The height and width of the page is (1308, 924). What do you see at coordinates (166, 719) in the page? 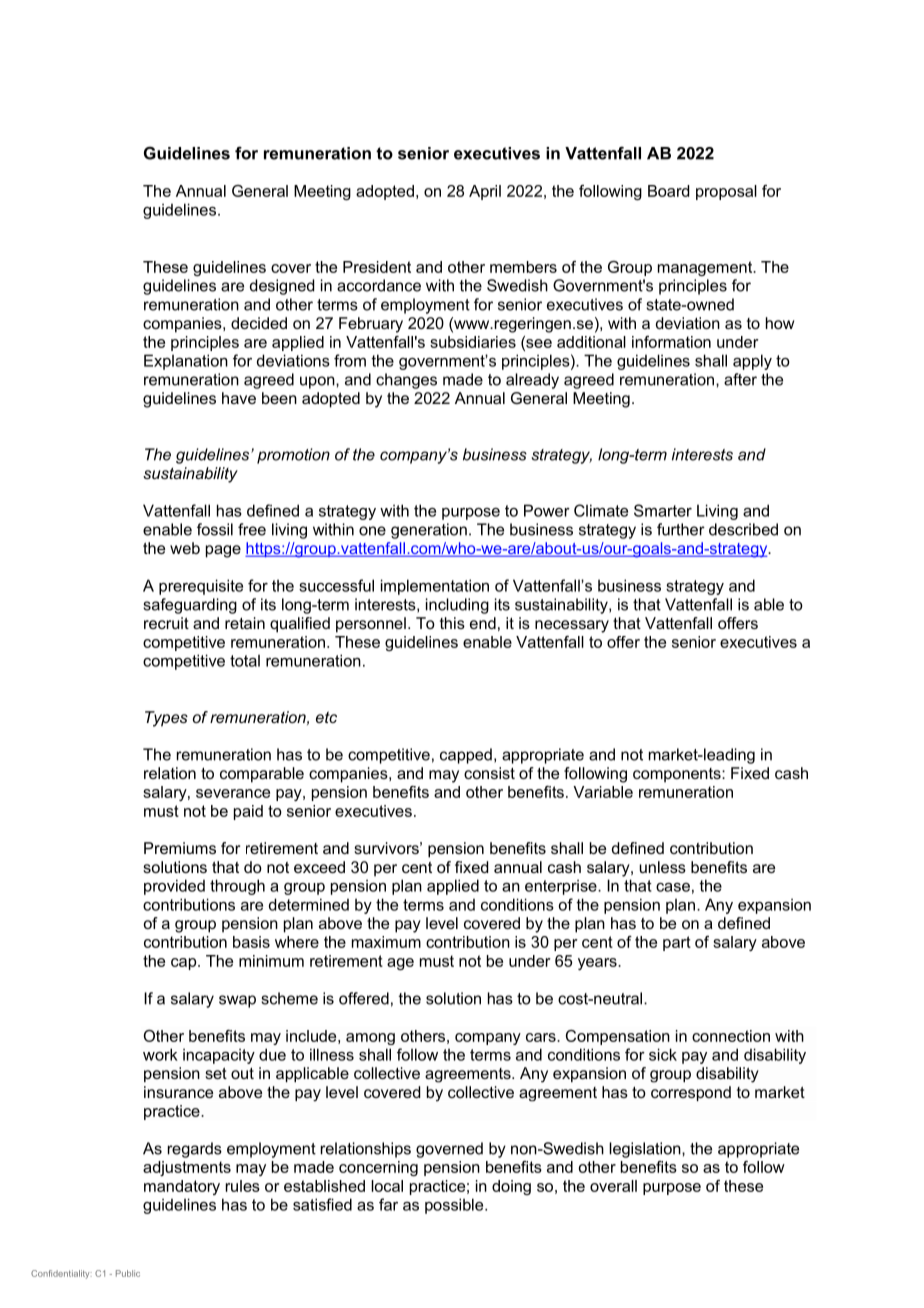
I see `Types` at bounding box center [166, 719].
